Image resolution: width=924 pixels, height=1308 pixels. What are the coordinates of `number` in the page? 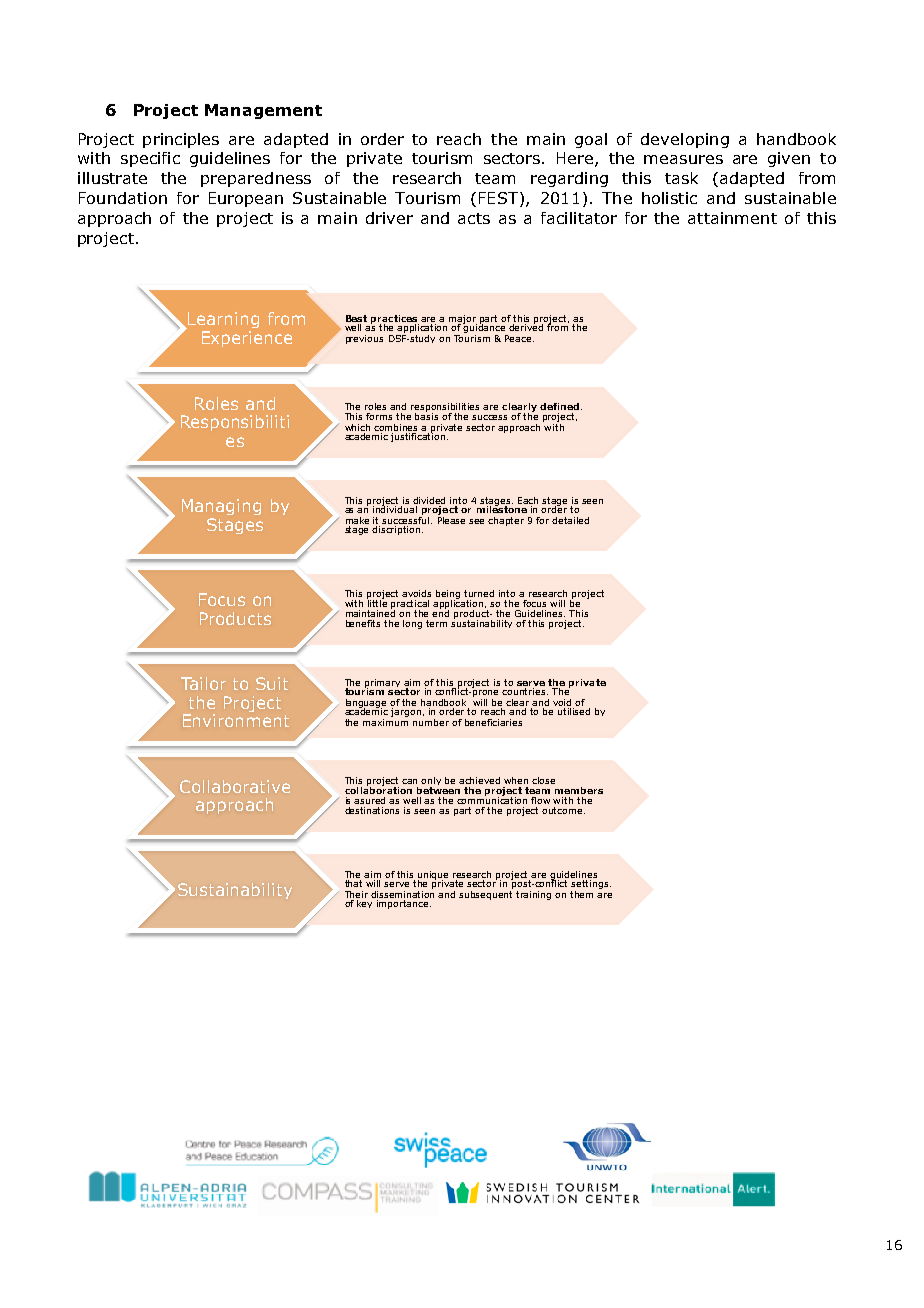 It's located at (431, 722).
